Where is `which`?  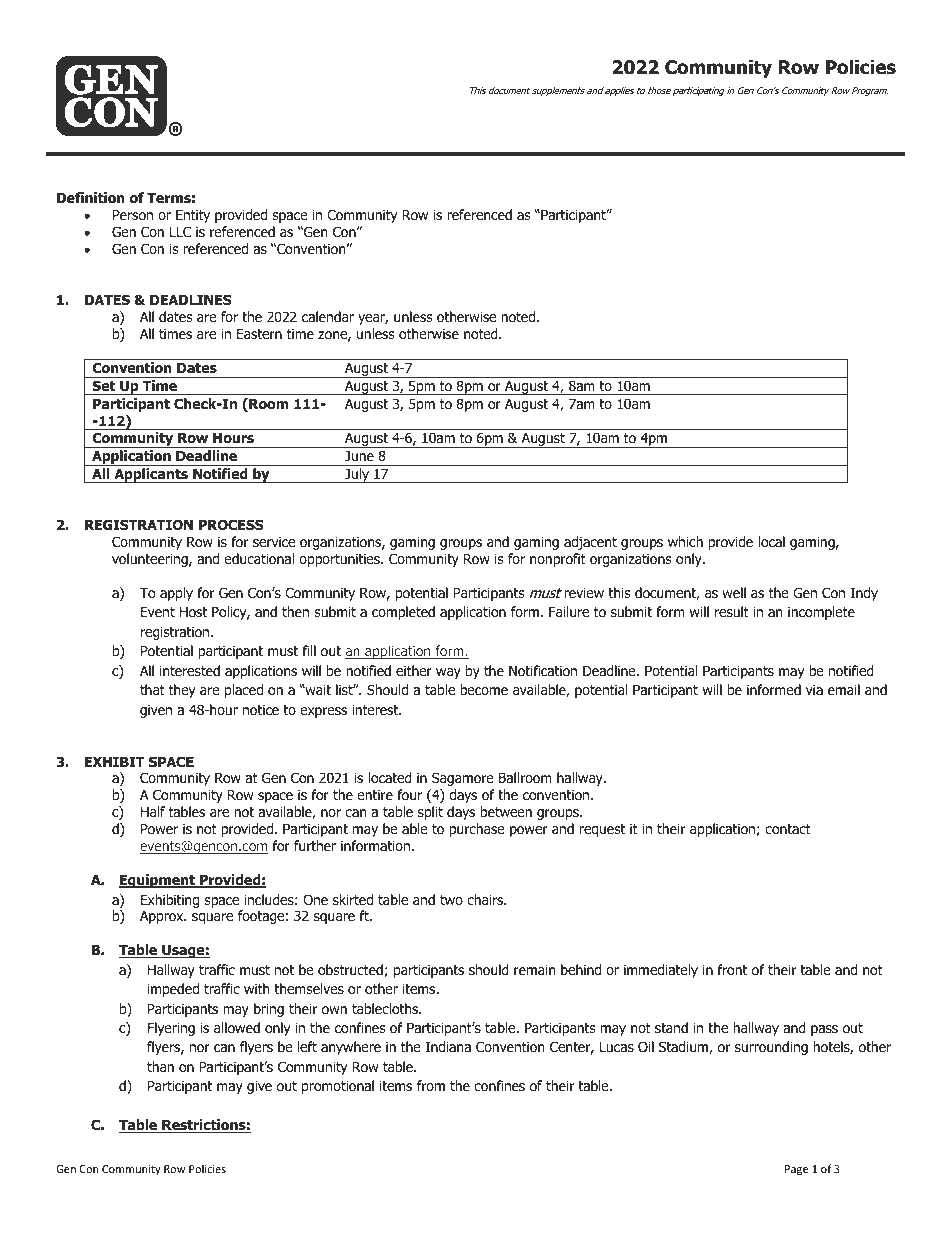
which is located at coordinates (685, 541).
